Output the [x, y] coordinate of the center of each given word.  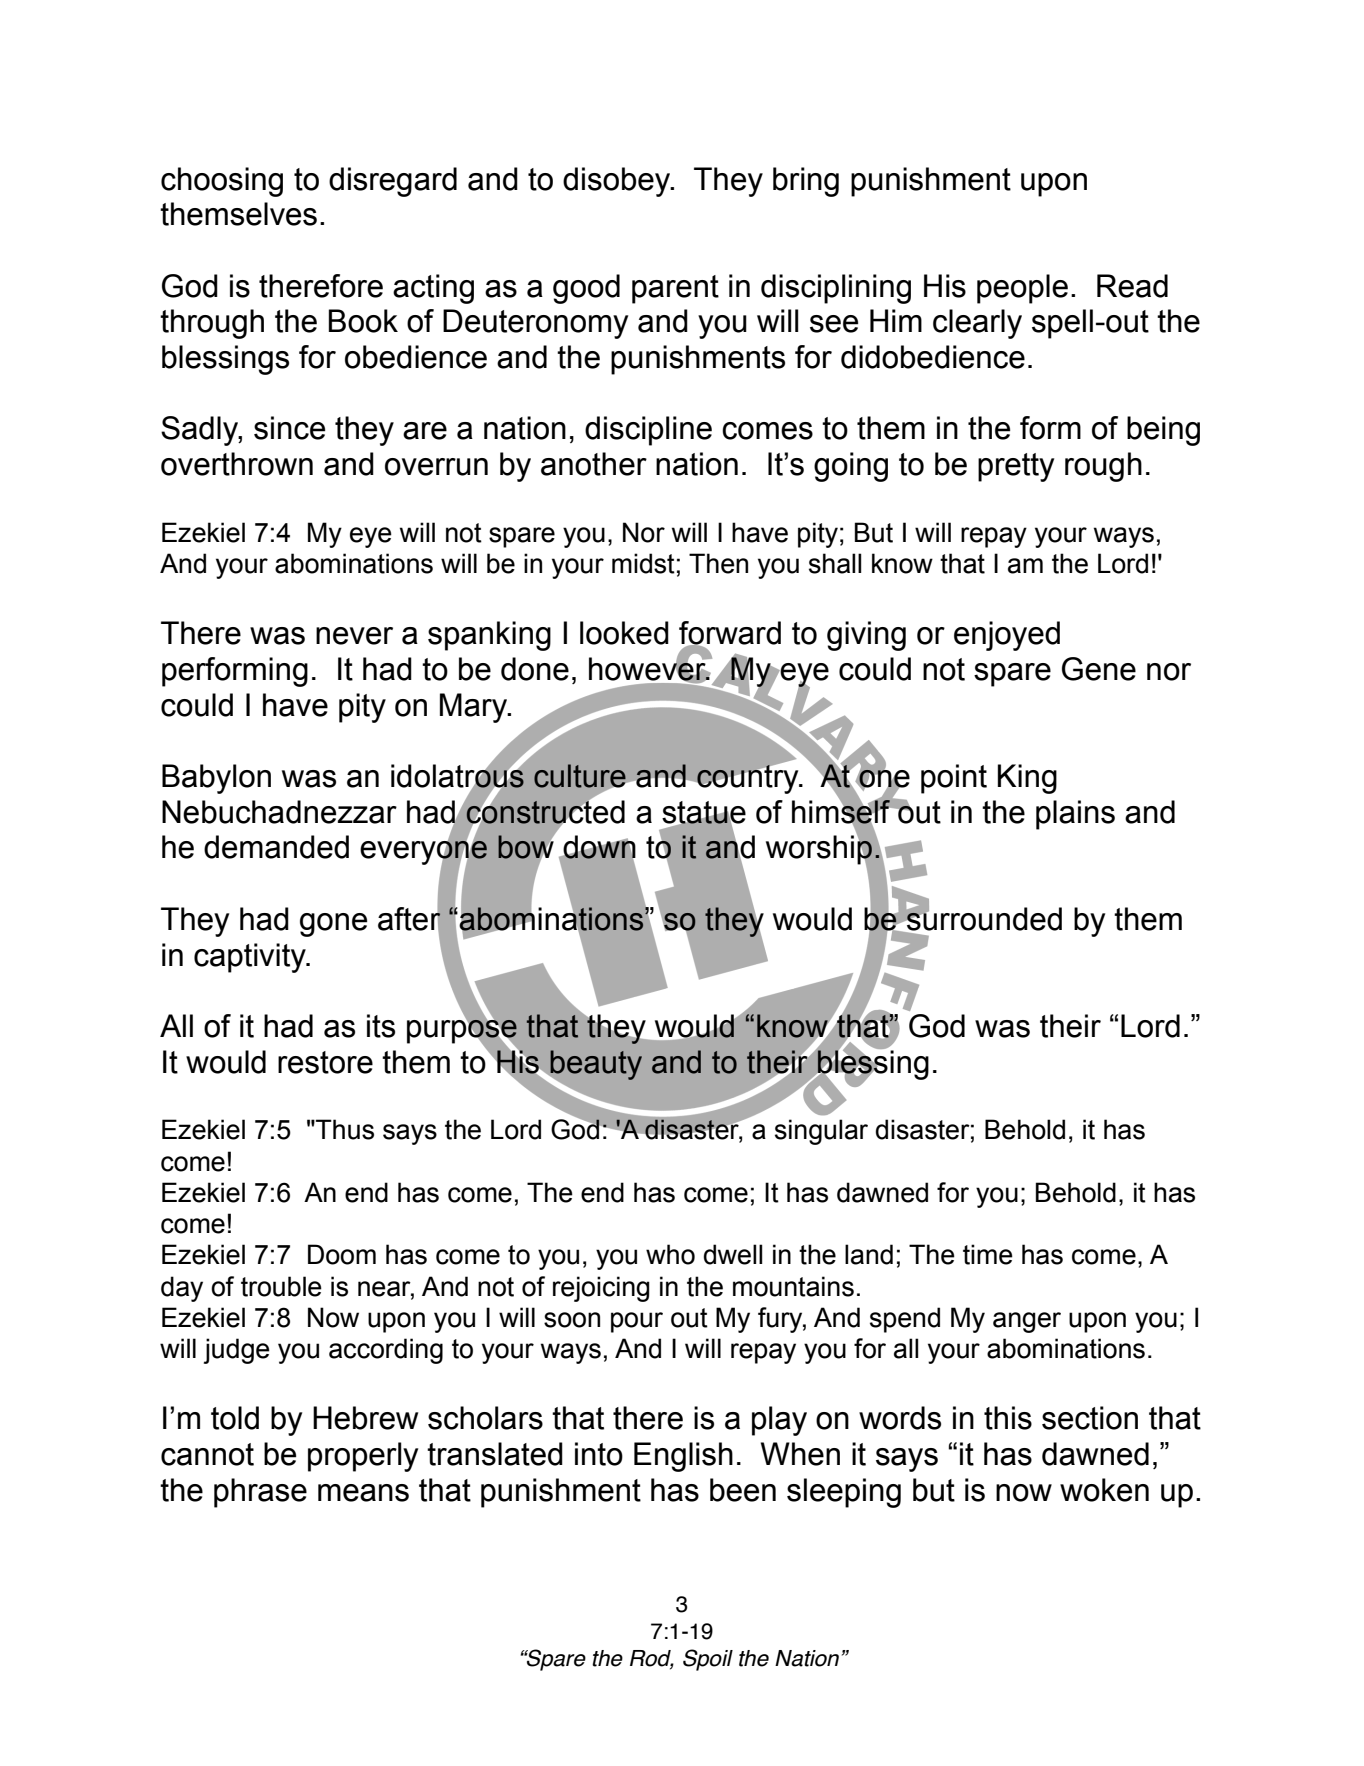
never [354, 636]
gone [333, 925]
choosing [222, 182]
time [988, 1254]
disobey [618, 182]
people [1022, 289]
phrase [260, 1493]
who [670, 1254]
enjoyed [1007, 636]
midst [643, 563]
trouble [281, 1286]
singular [821, 1132]
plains [1075, 815]
